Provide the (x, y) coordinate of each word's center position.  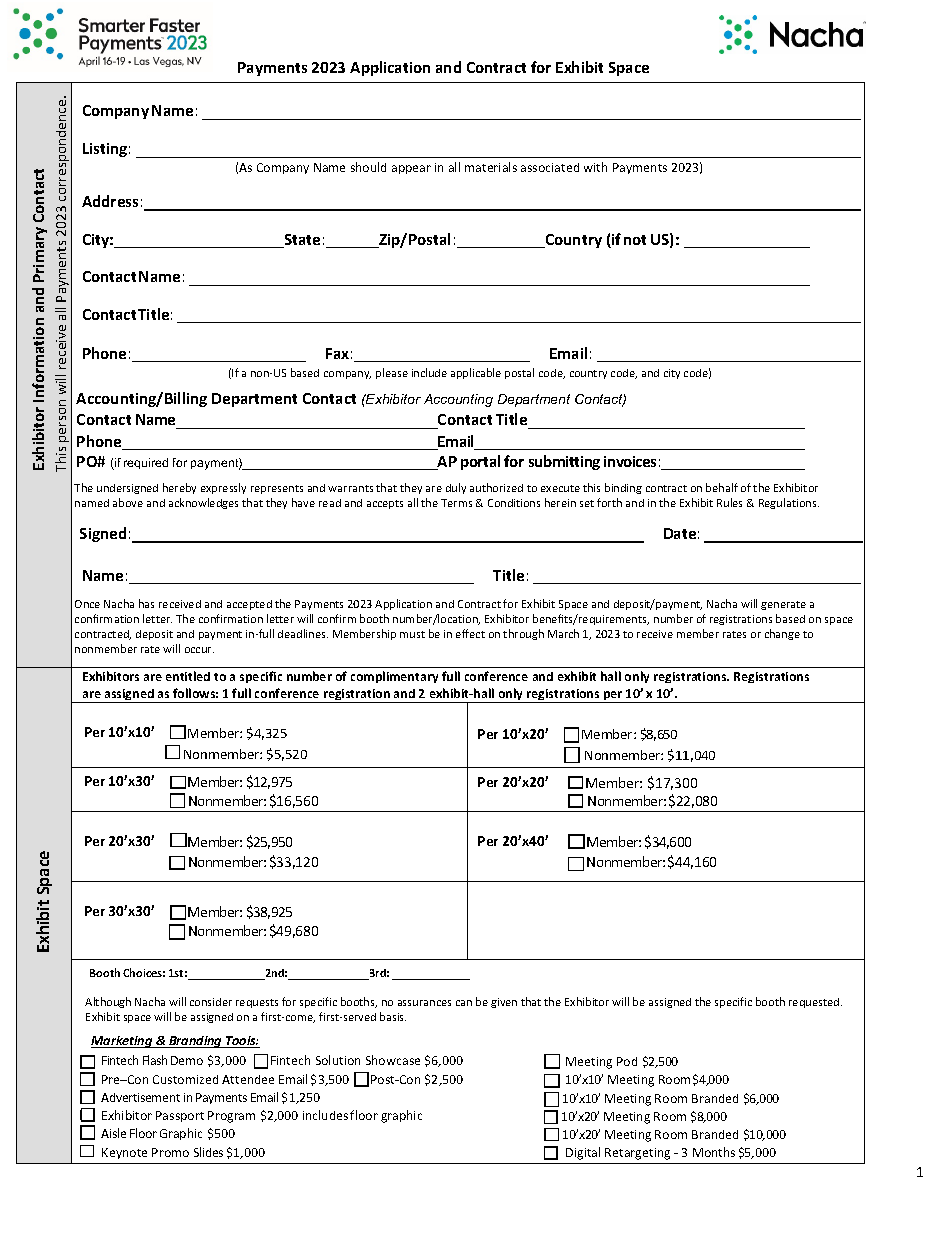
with (595, 167)
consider (211, 1002)
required (146, 463)
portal (480, 462)
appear (411, 169)
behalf (722, 487)
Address (110, 201)
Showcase (393, 1060)
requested (815, 1003)
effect (470, 633)
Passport (180, 1116)
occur (199, 650)
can (464, 1003)
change (782, 634)
